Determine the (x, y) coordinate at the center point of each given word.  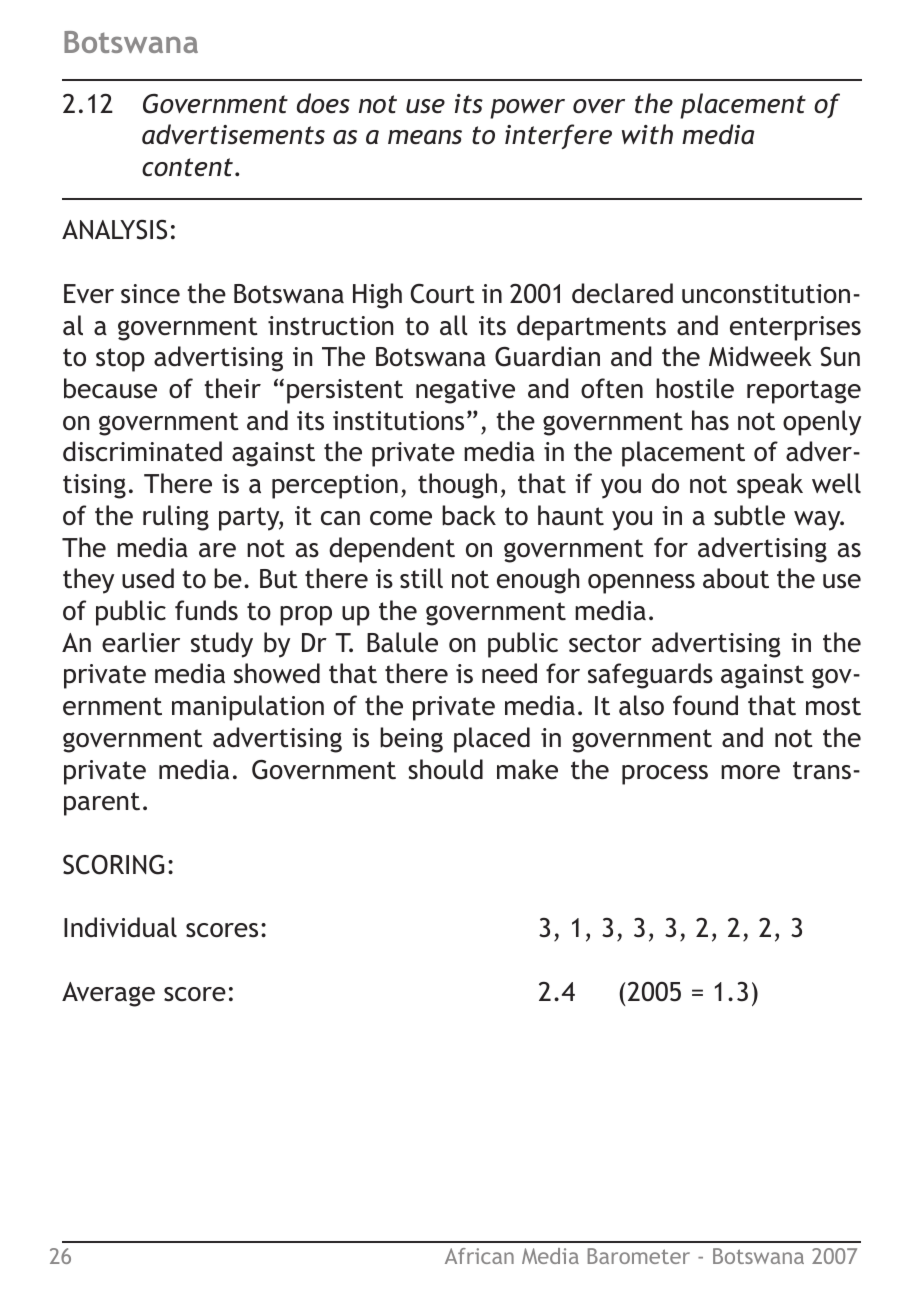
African (479, 1256)
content (189, 167)
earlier (141, 642)
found (705, 705)
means (425, 137)
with (647, 134)
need (509, 673)
